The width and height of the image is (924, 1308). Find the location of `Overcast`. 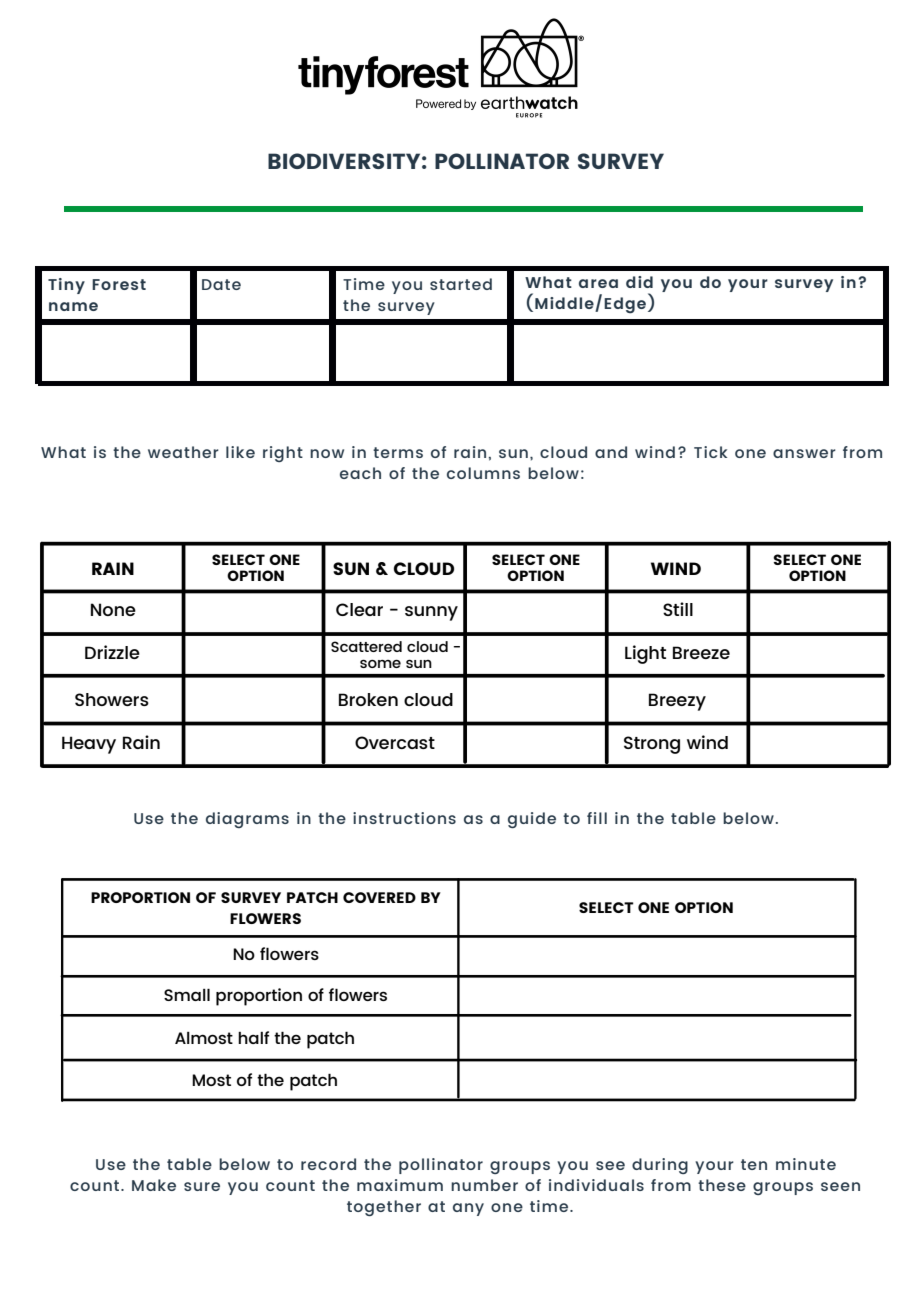

Overcast is located at coordinates (395, 742).
